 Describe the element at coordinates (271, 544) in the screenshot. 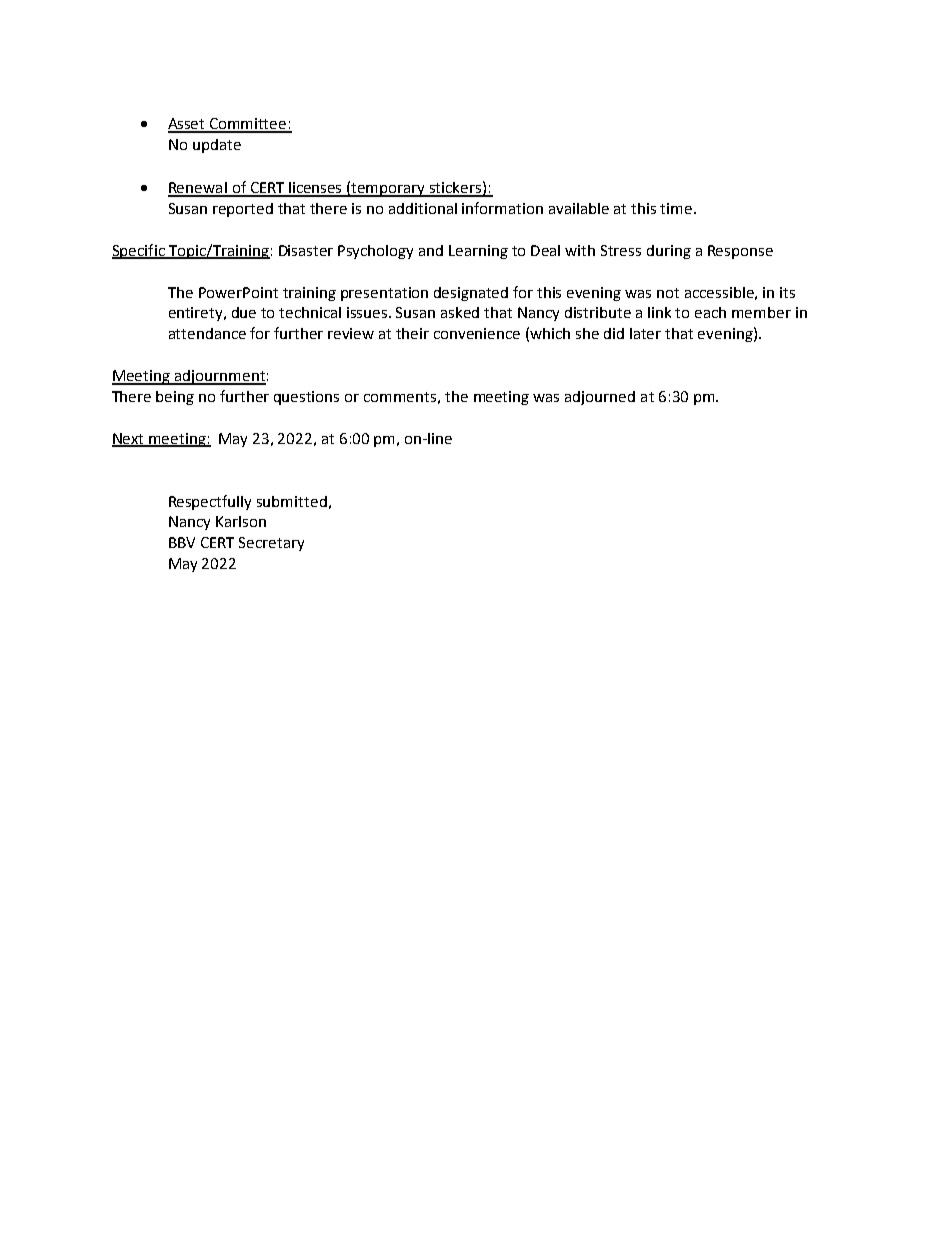

I see `Secretary` at that location.
